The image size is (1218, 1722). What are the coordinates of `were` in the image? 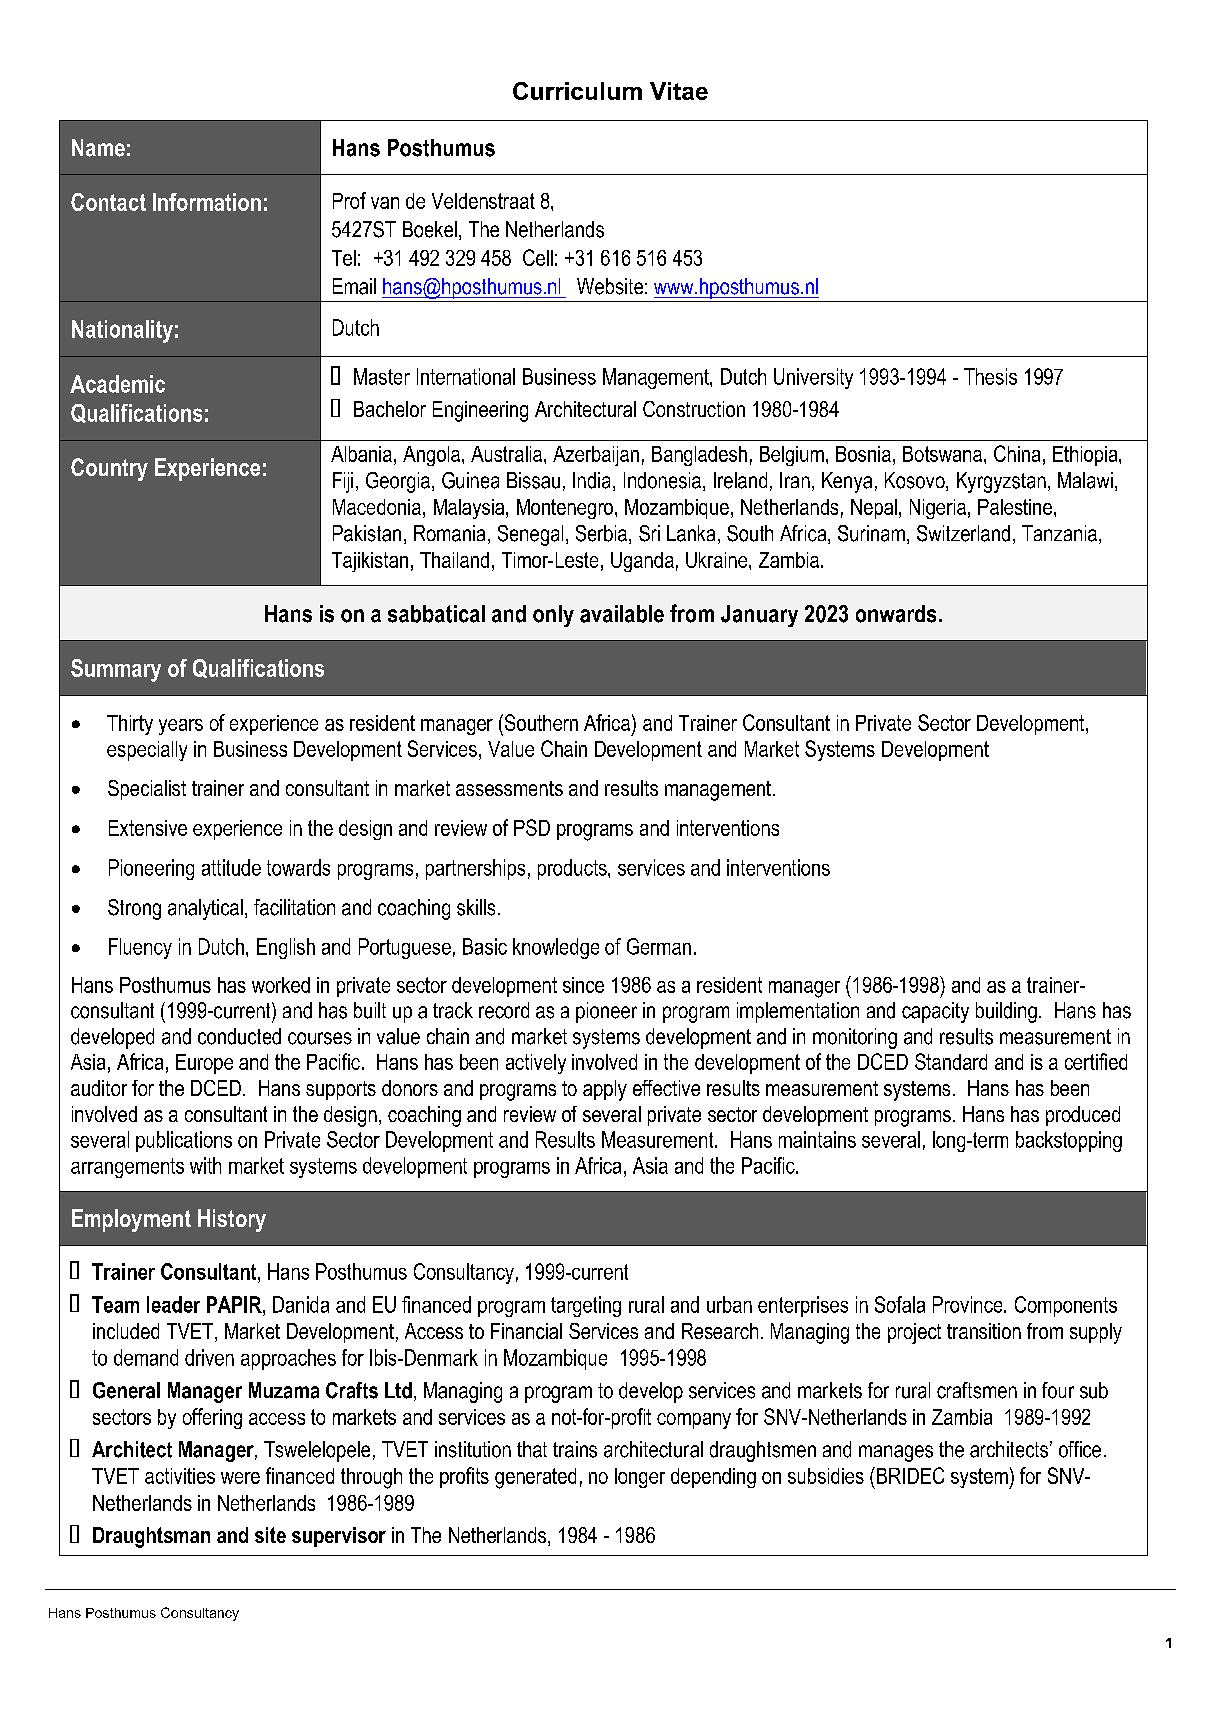 It's located at (240, 1478).
